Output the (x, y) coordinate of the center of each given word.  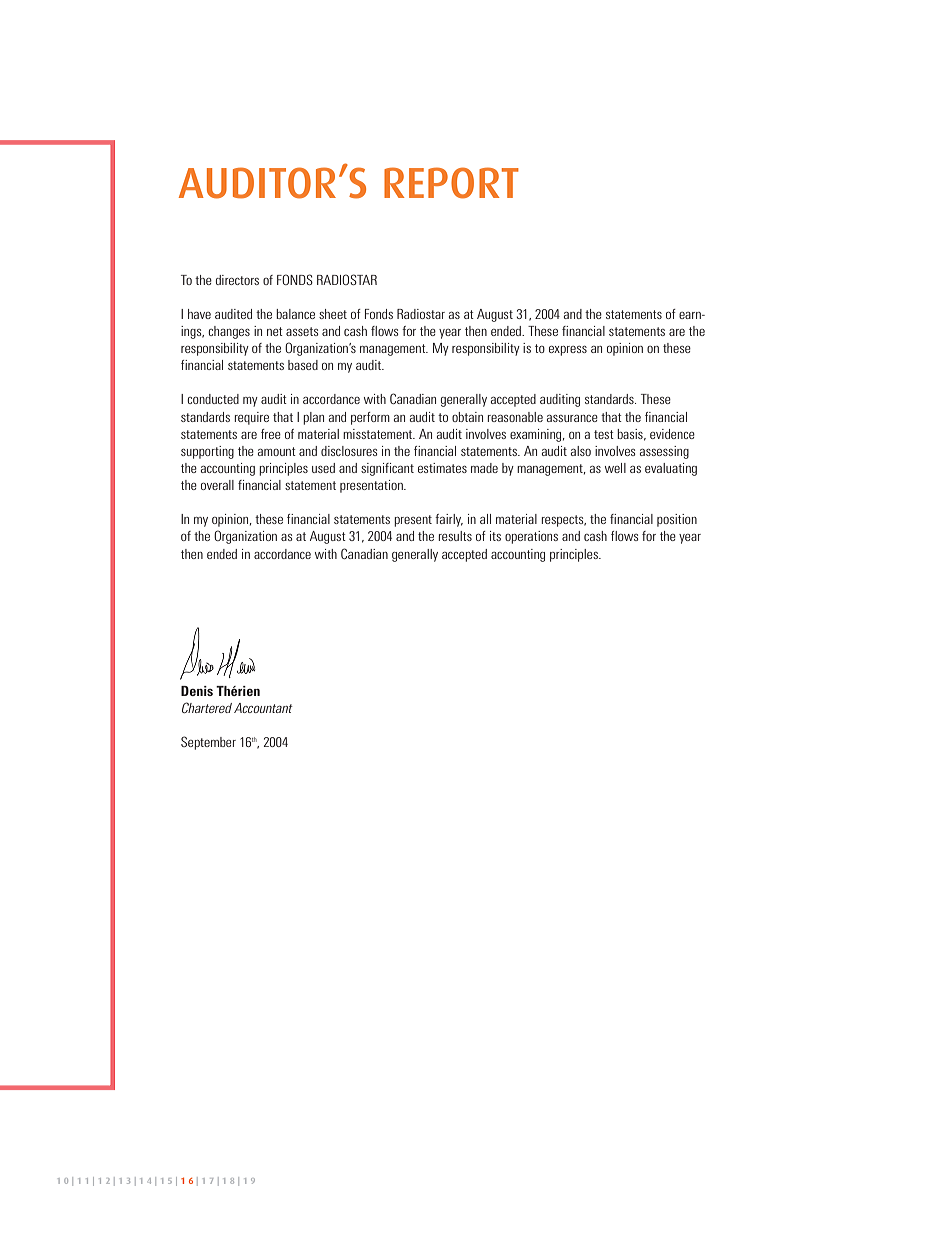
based (303, 365)
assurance (572, 418)
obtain (467, 417)
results (455, 536)
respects (564, 521)
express (568, 351)
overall (217, 485)
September (208, 743)
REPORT (451, 183)
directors (237, 280)
